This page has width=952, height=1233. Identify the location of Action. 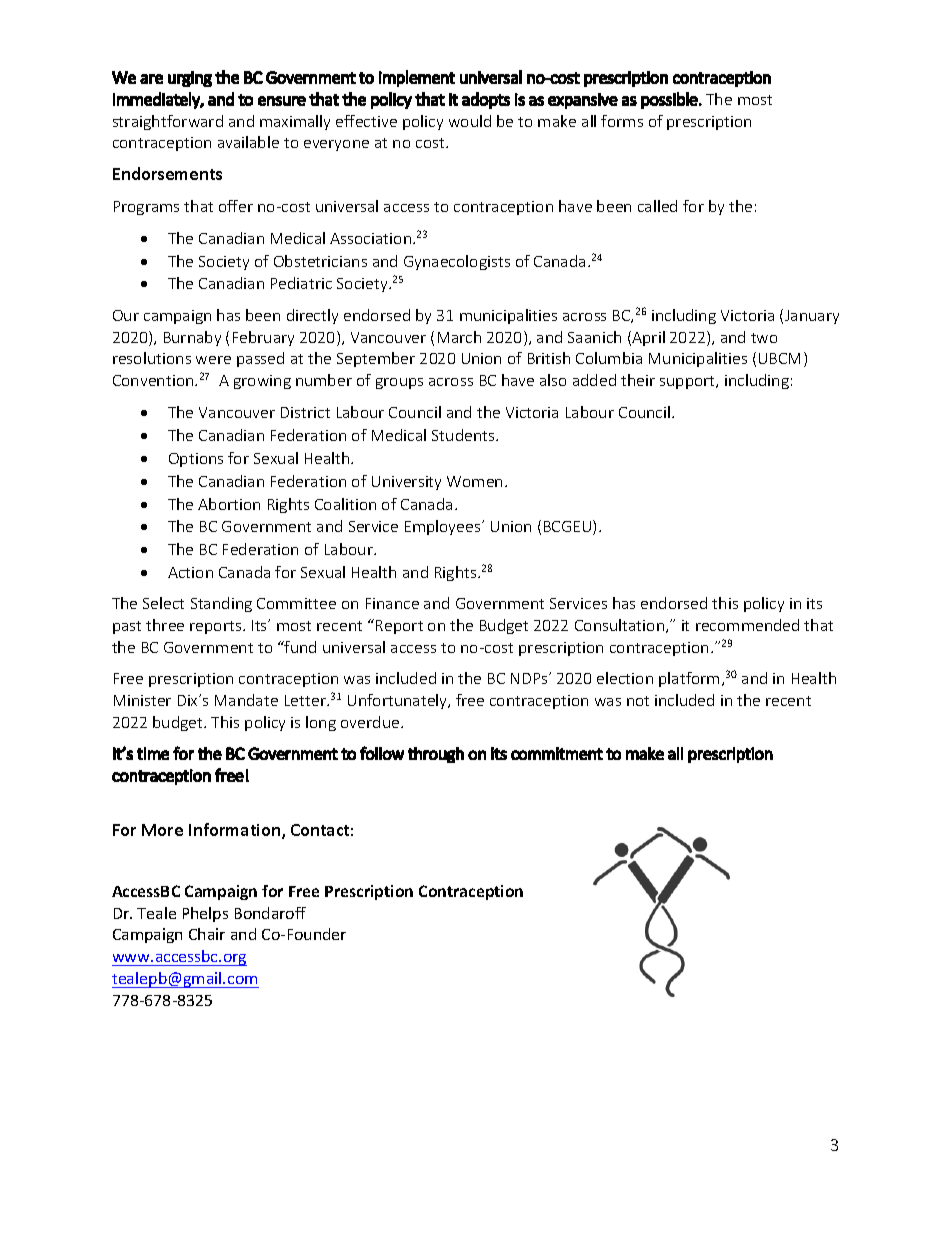
(190, 572).
